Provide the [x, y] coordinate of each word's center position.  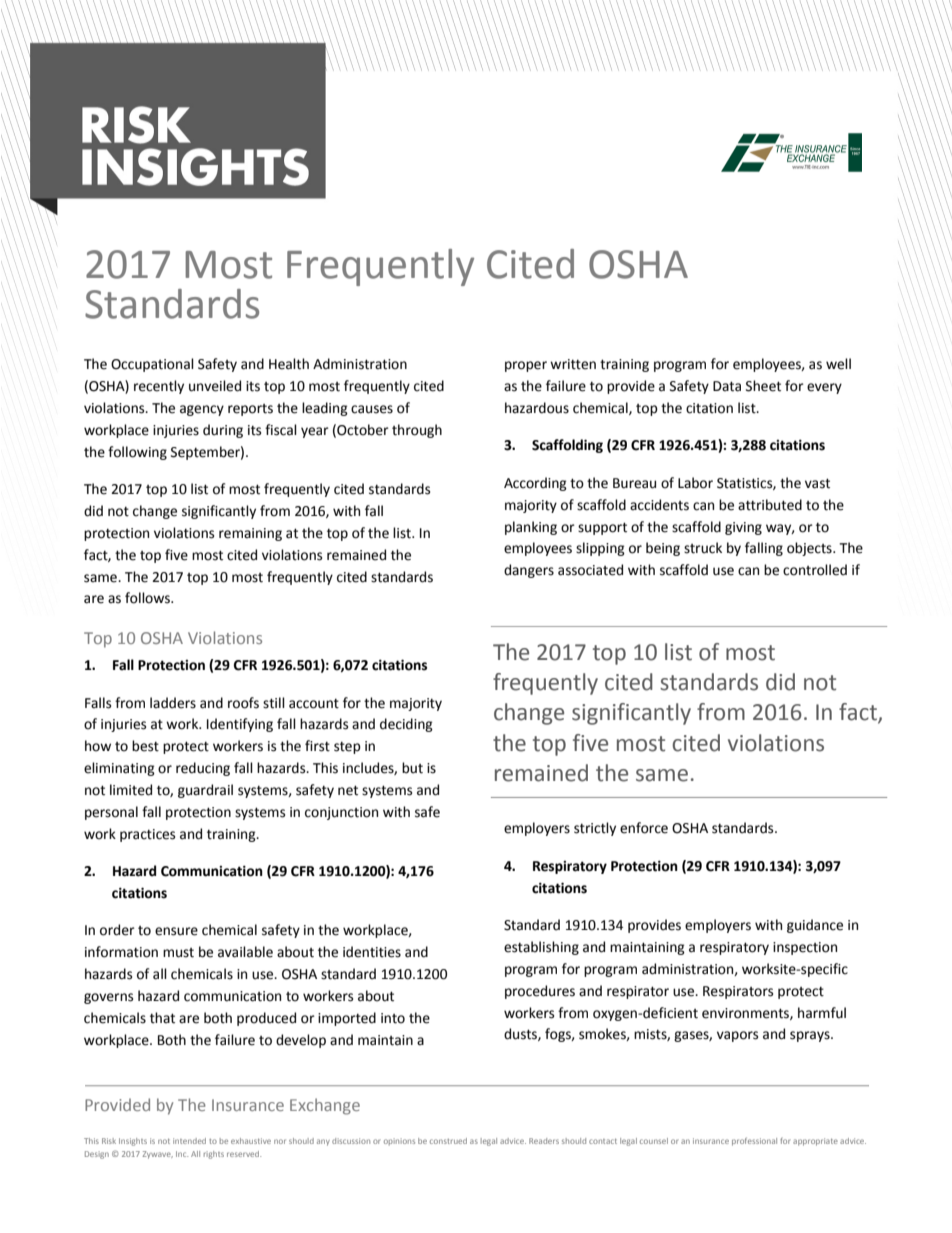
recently [159, 387]
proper [526, 366]
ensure [176, 931]
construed [448, 1141]
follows [148, 598]
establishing [541, 948]
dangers [529, 571]
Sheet [763, 386]
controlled [815, 570]
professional [754, 1141]
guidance [815, 926]
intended [189, 1141]
